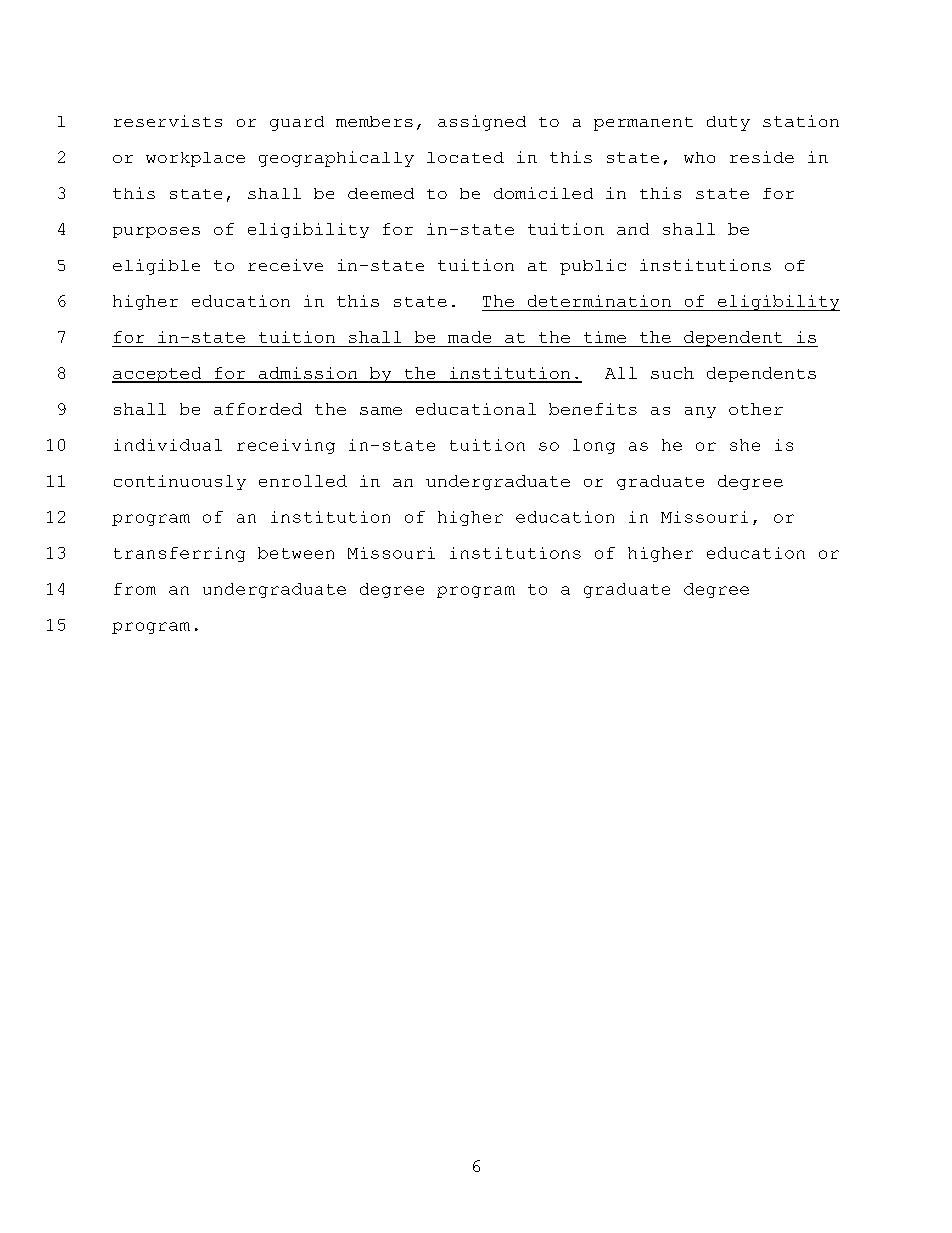  What do you see at coordinates (482, 123) in the document?
I see `assigned` at bounding box center [482, 123].
